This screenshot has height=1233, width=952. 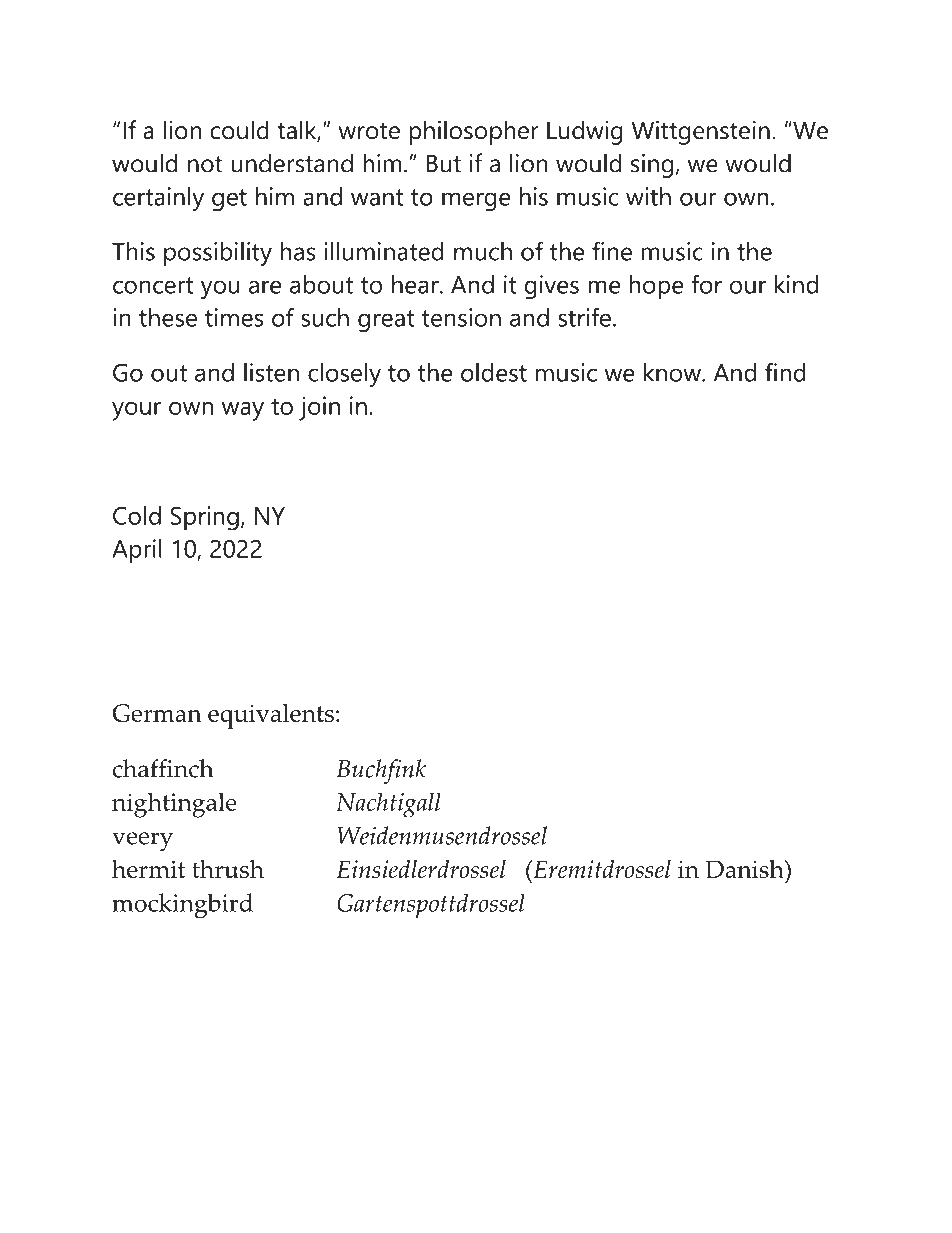 I want to click on But, so click(x=444, y=163).
